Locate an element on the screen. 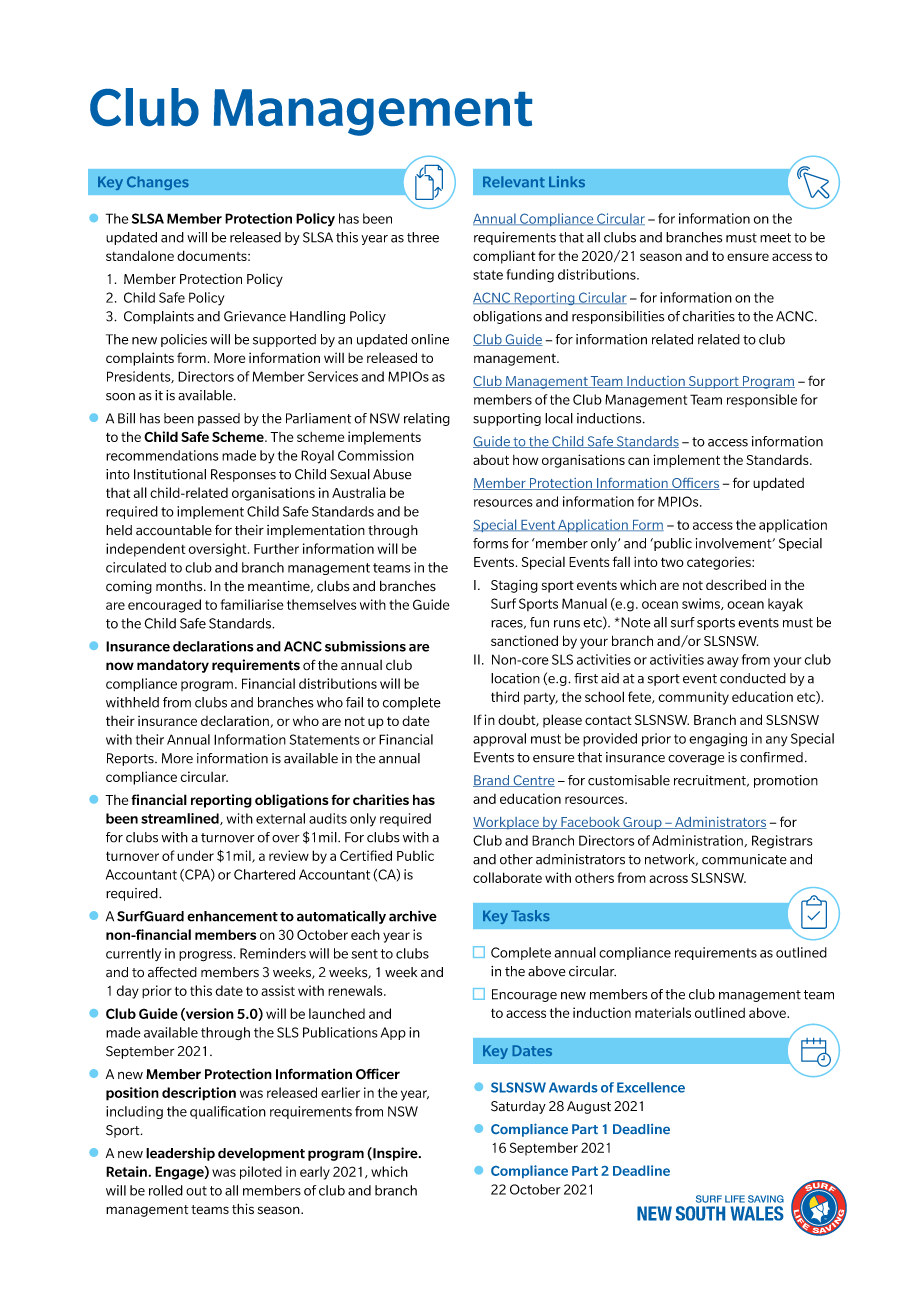  Changes is located at coordinates (158, 183).
